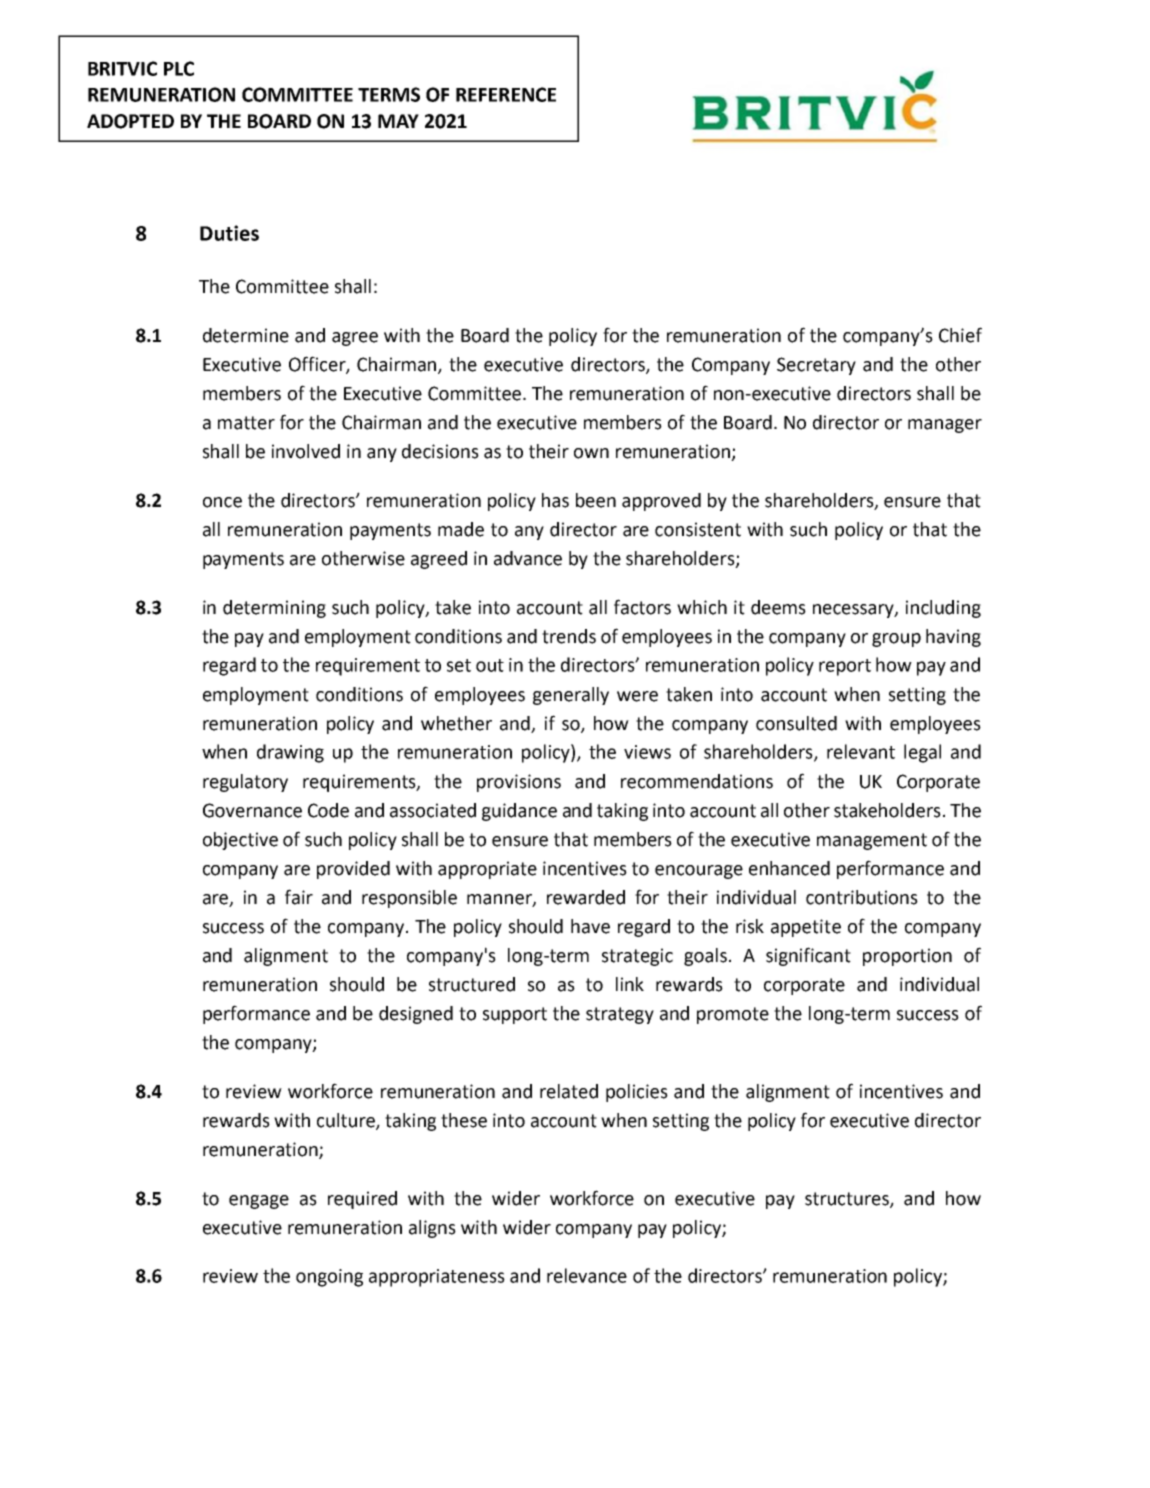 The image size is (1150, 1488). What do you see at coordinates (290, 753) in the screenshot?
I see `drawing` at bounding box center [290, 753].
